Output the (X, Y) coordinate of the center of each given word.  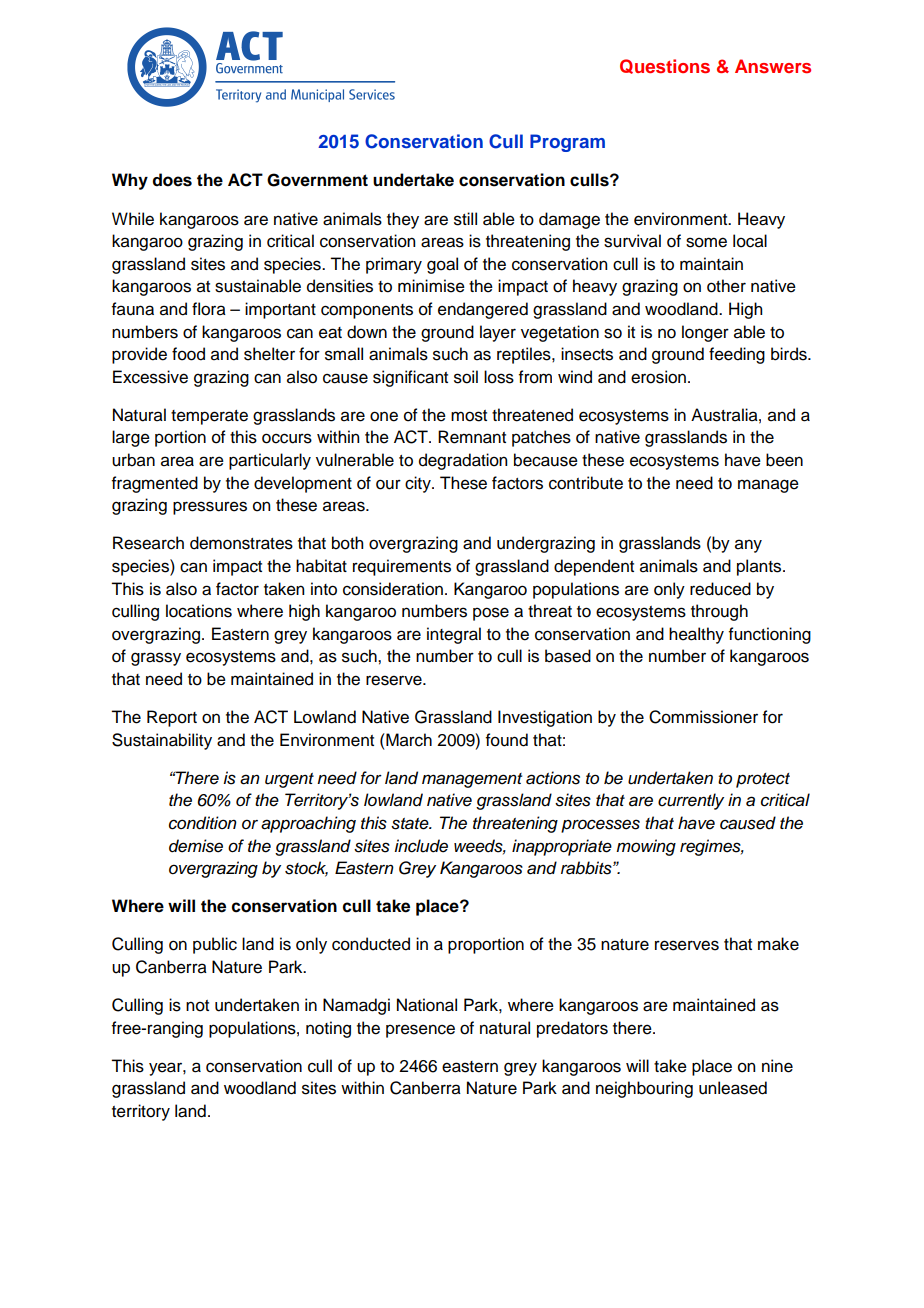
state (411, 824)
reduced (720, 589)
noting (328, 1029)
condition (203, 823)
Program (567, 143)
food (188, 354)
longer (705, 333)
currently (691, 801)
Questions (665, 66)
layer (498, 333)
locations (199, 611)
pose (491, 614)
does (172, 180)
